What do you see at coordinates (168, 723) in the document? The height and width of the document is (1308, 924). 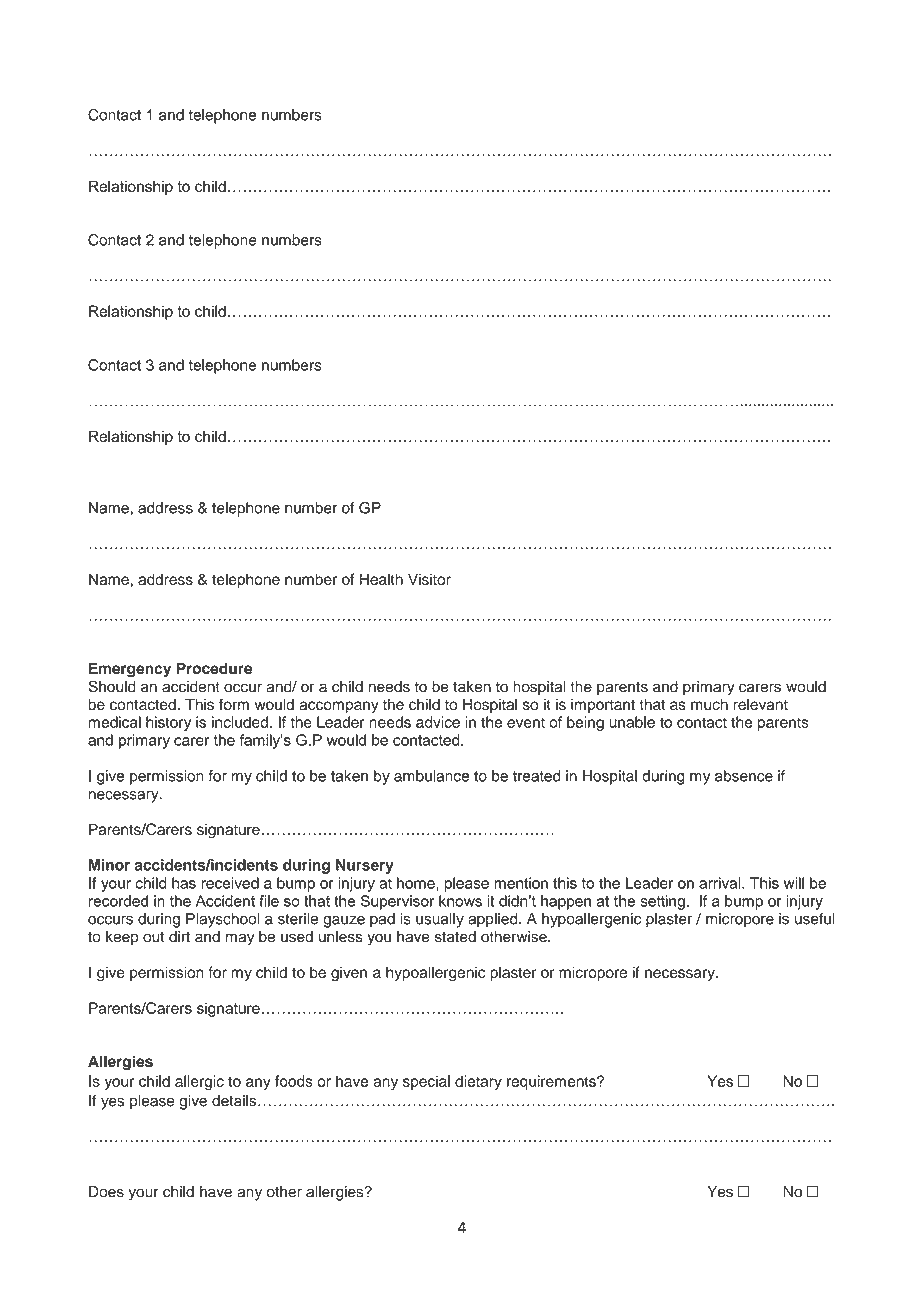 I see `history` at bounding box center [168, 723].
